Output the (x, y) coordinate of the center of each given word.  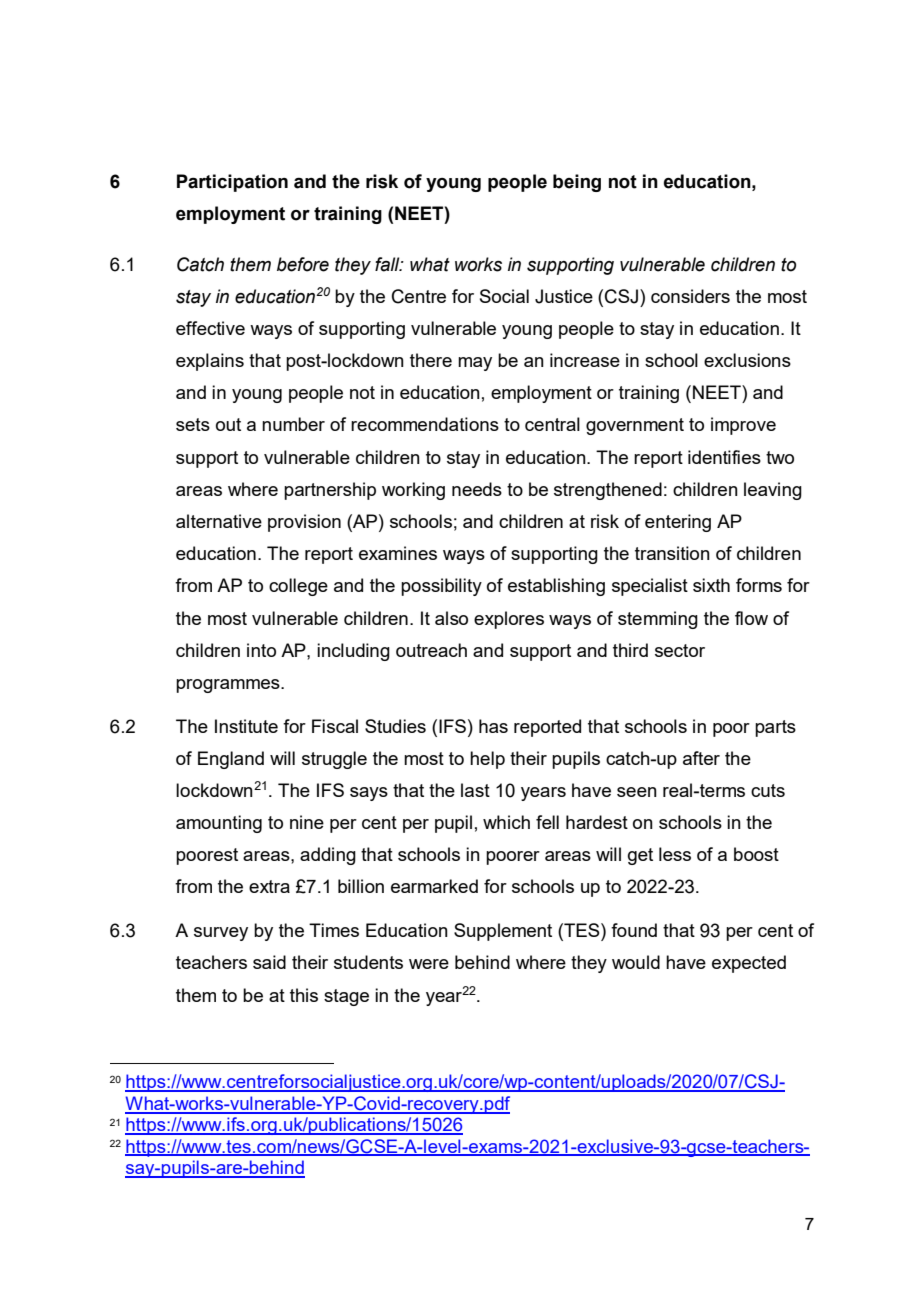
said (269, 962)
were (429, 964)
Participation (232, 183)
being (577, 183)
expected (749, 964)
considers (690, 296)
